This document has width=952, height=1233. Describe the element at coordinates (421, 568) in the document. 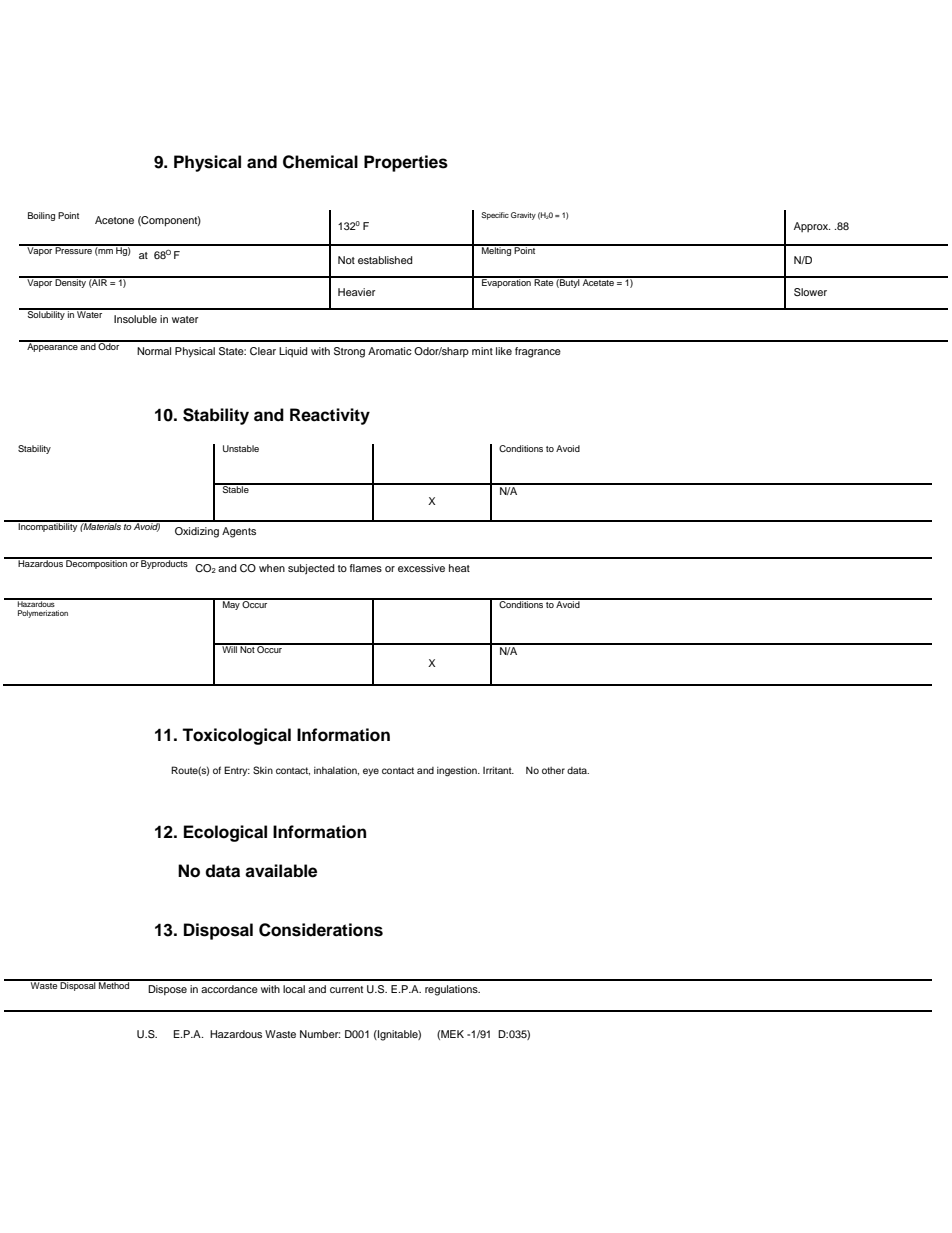

I see `excessive` at that location.
